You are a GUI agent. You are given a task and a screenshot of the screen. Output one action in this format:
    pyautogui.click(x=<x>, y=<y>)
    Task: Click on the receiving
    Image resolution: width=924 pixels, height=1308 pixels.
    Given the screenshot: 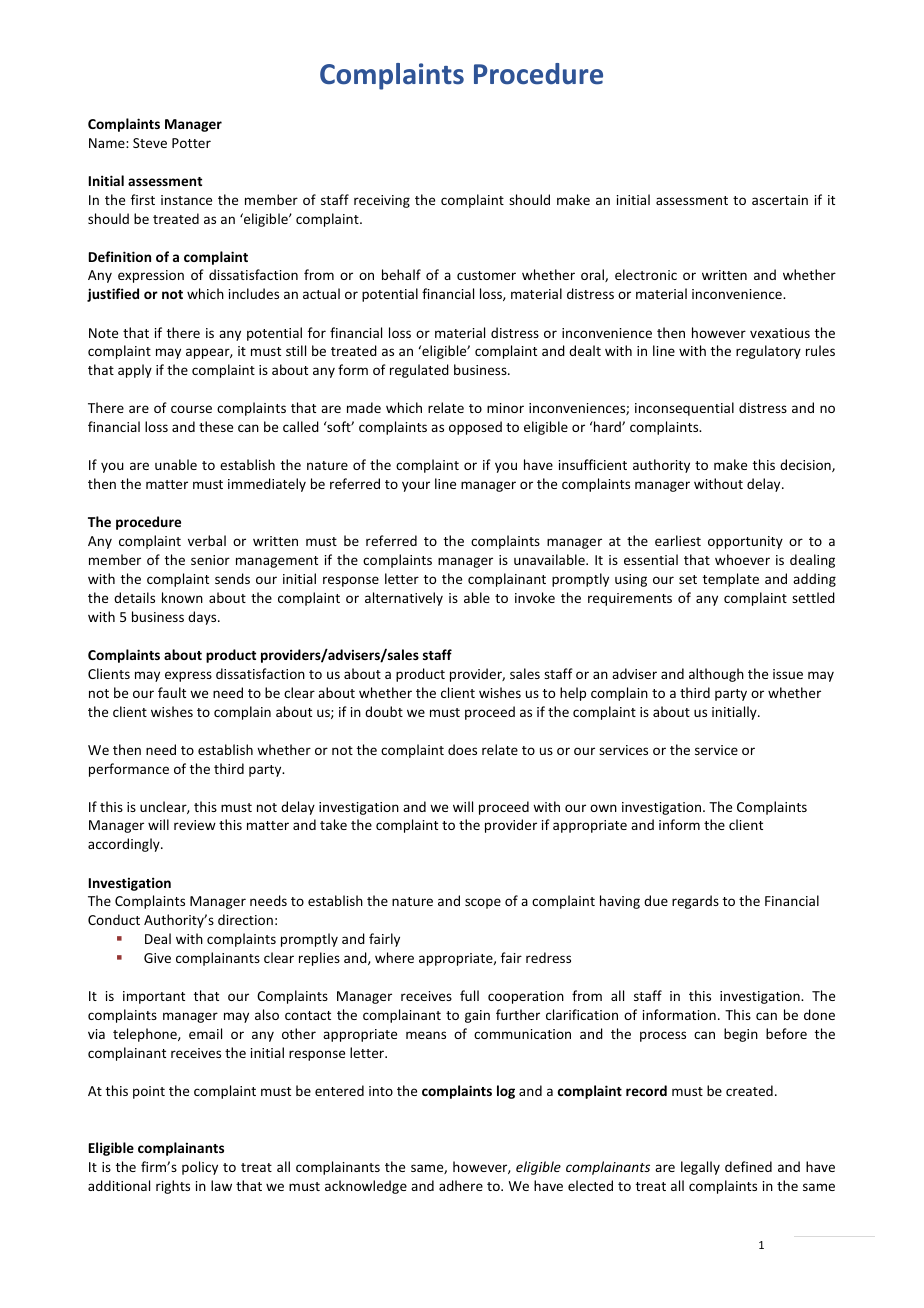 What is the action you would take?
    pyautogui.click(x=382, y=201)
